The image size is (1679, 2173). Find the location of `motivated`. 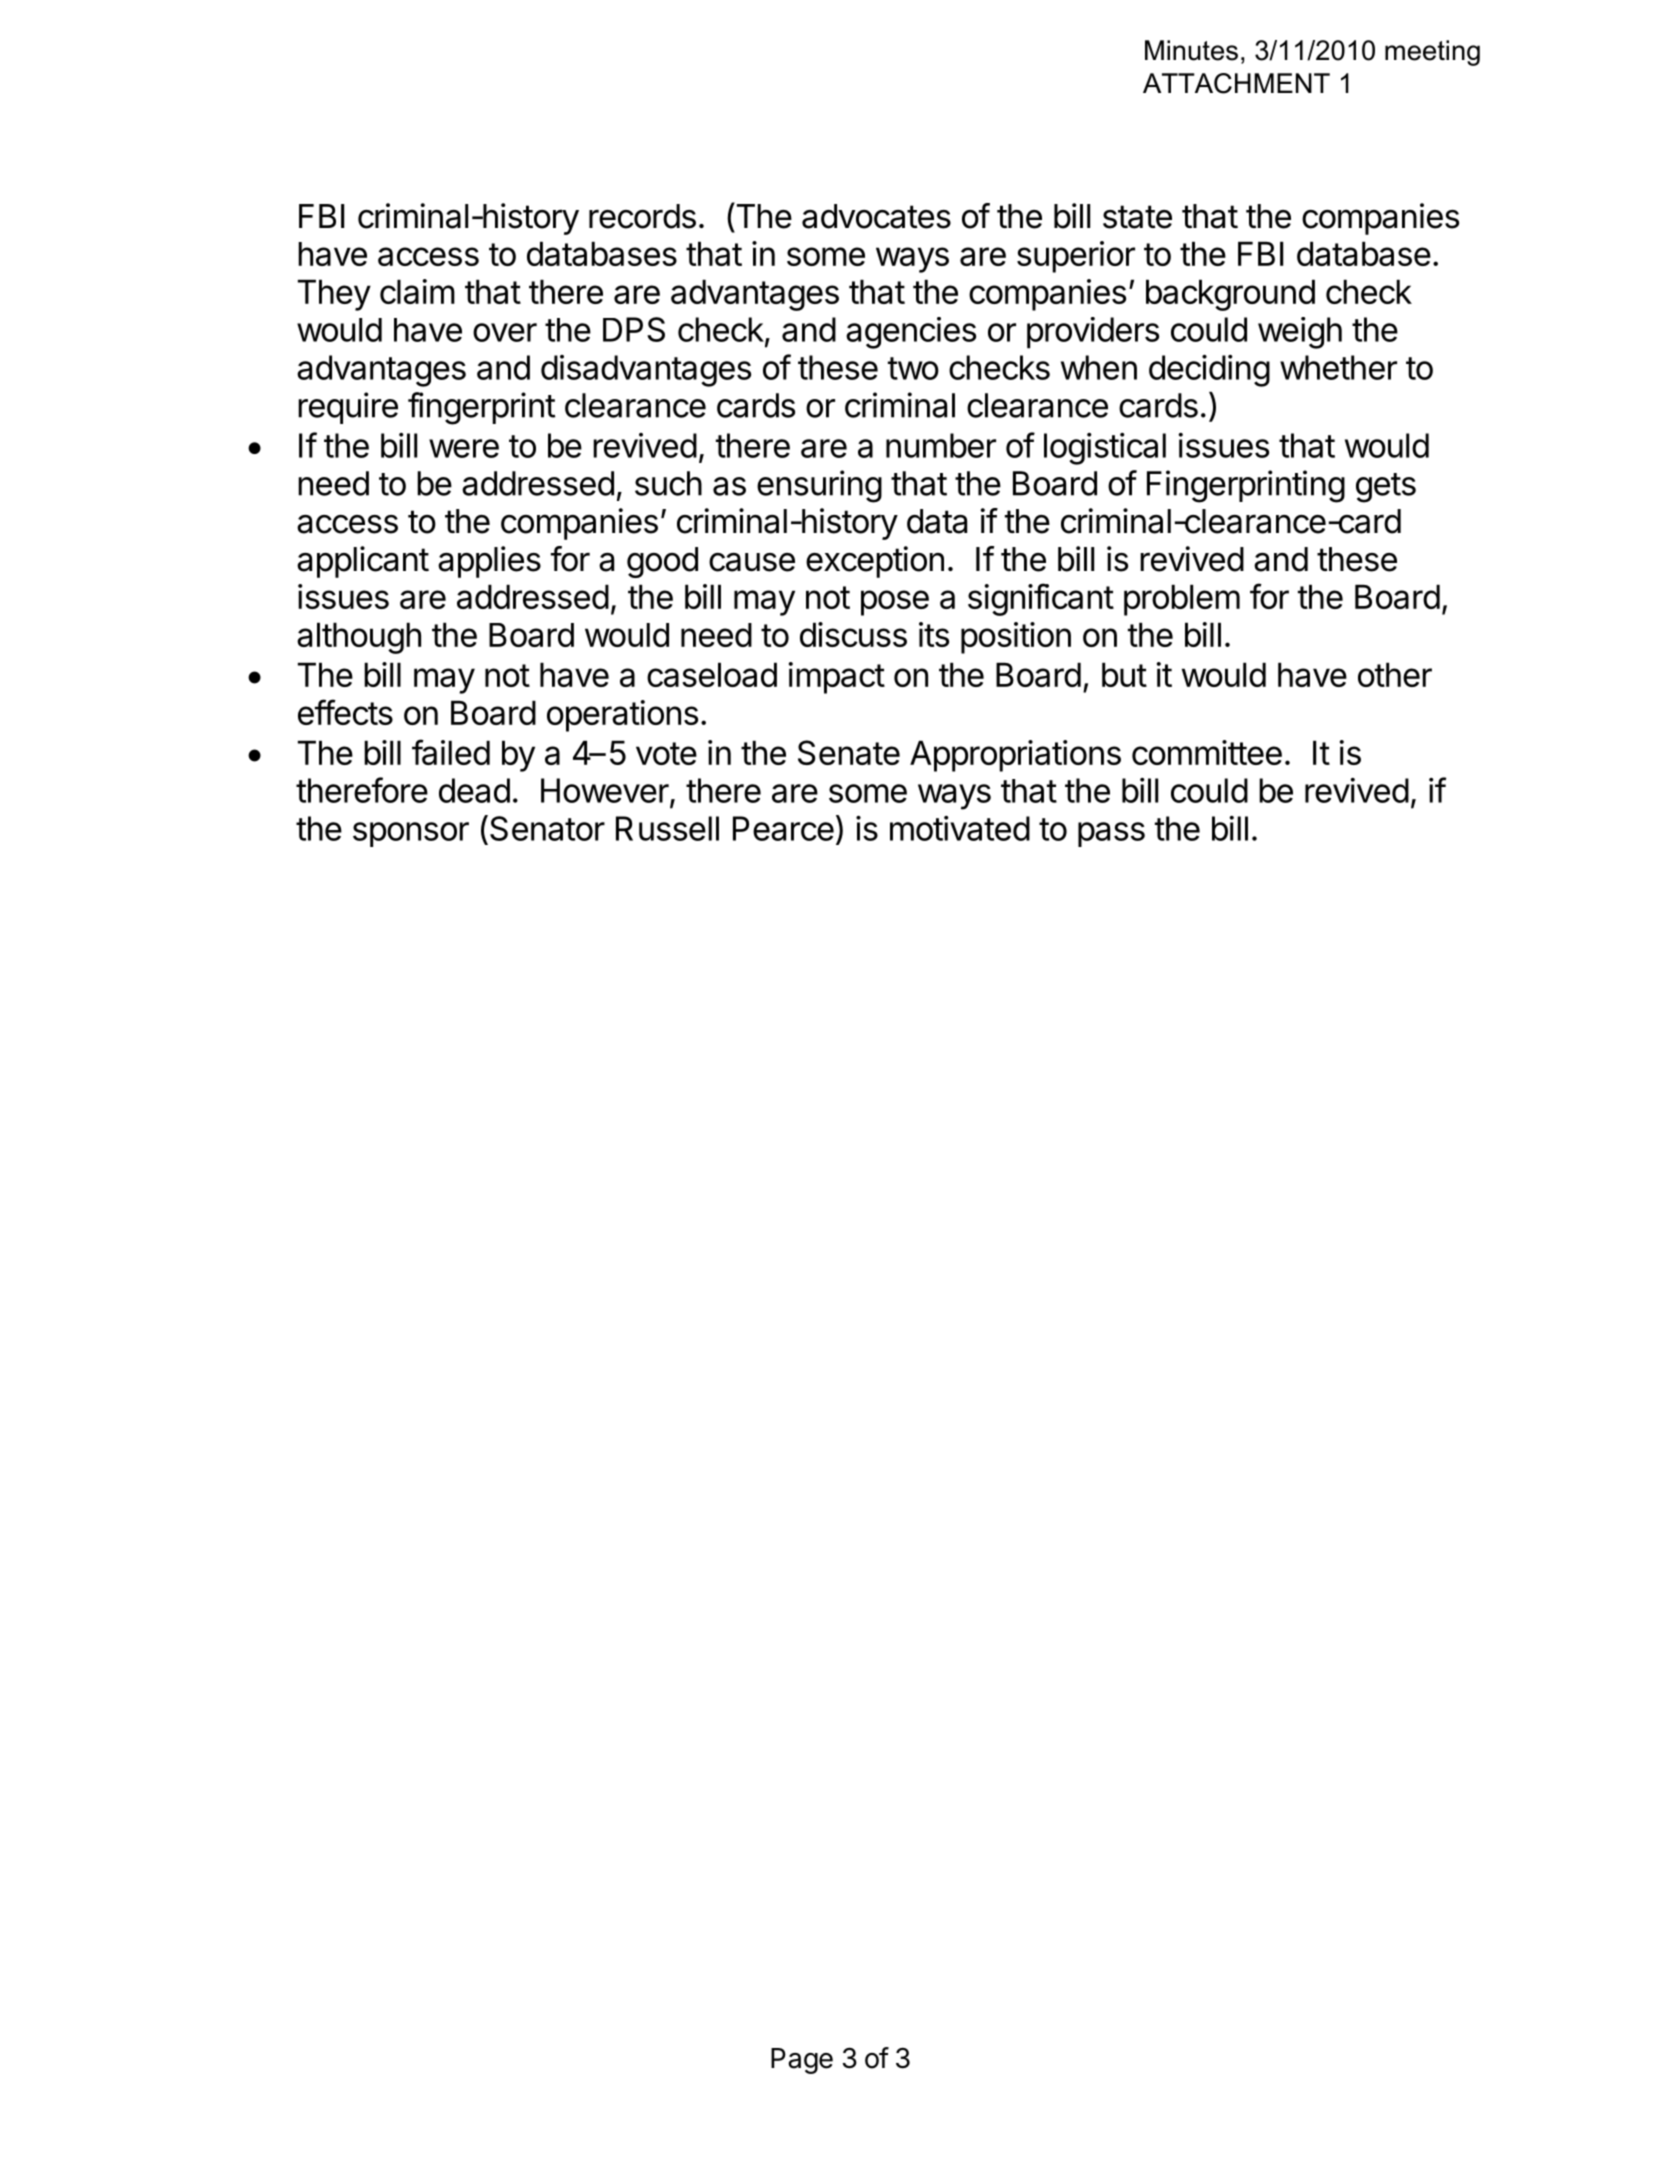

motivated is located at coordinates (960, 828).
